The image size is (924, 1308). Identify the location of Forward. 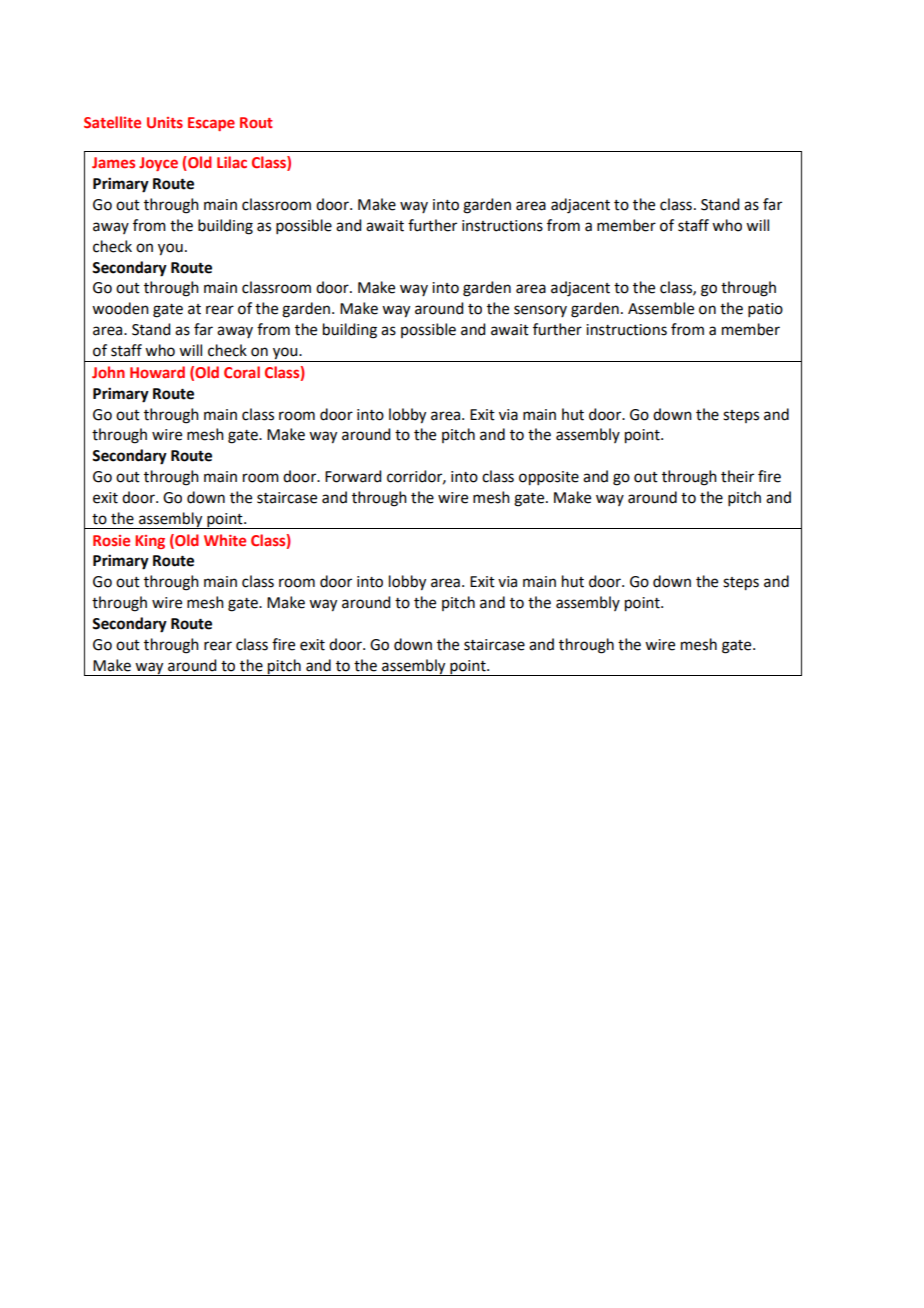
(353, 476).
